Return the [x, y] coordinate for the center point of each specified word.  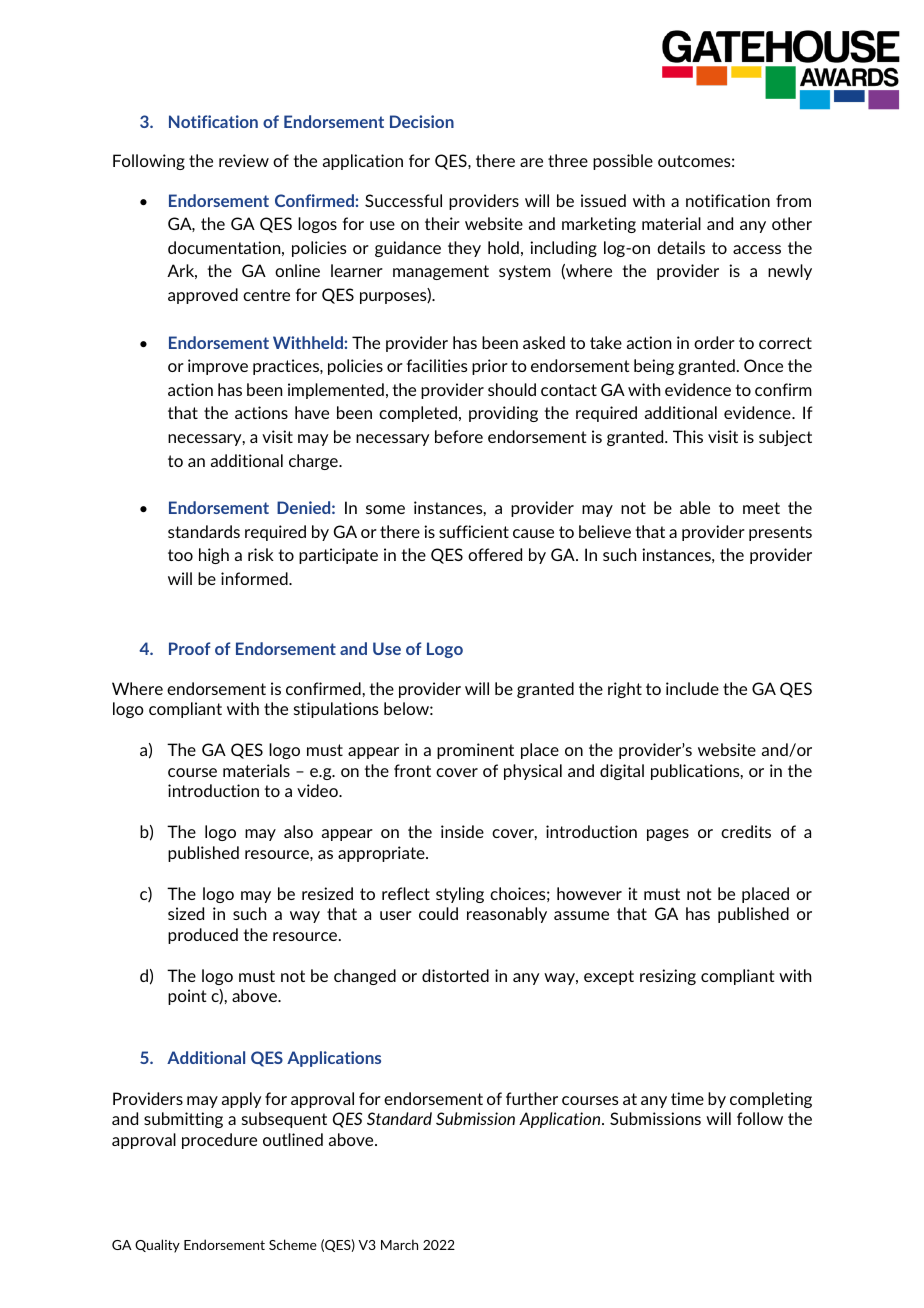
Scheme [293, 1244]
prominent [475, 751]
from [793, 200]
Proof [189, 648]
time [687, 1098]
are [531, 162]
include [692, 688]
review [244, 160]
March [399, 1244]
